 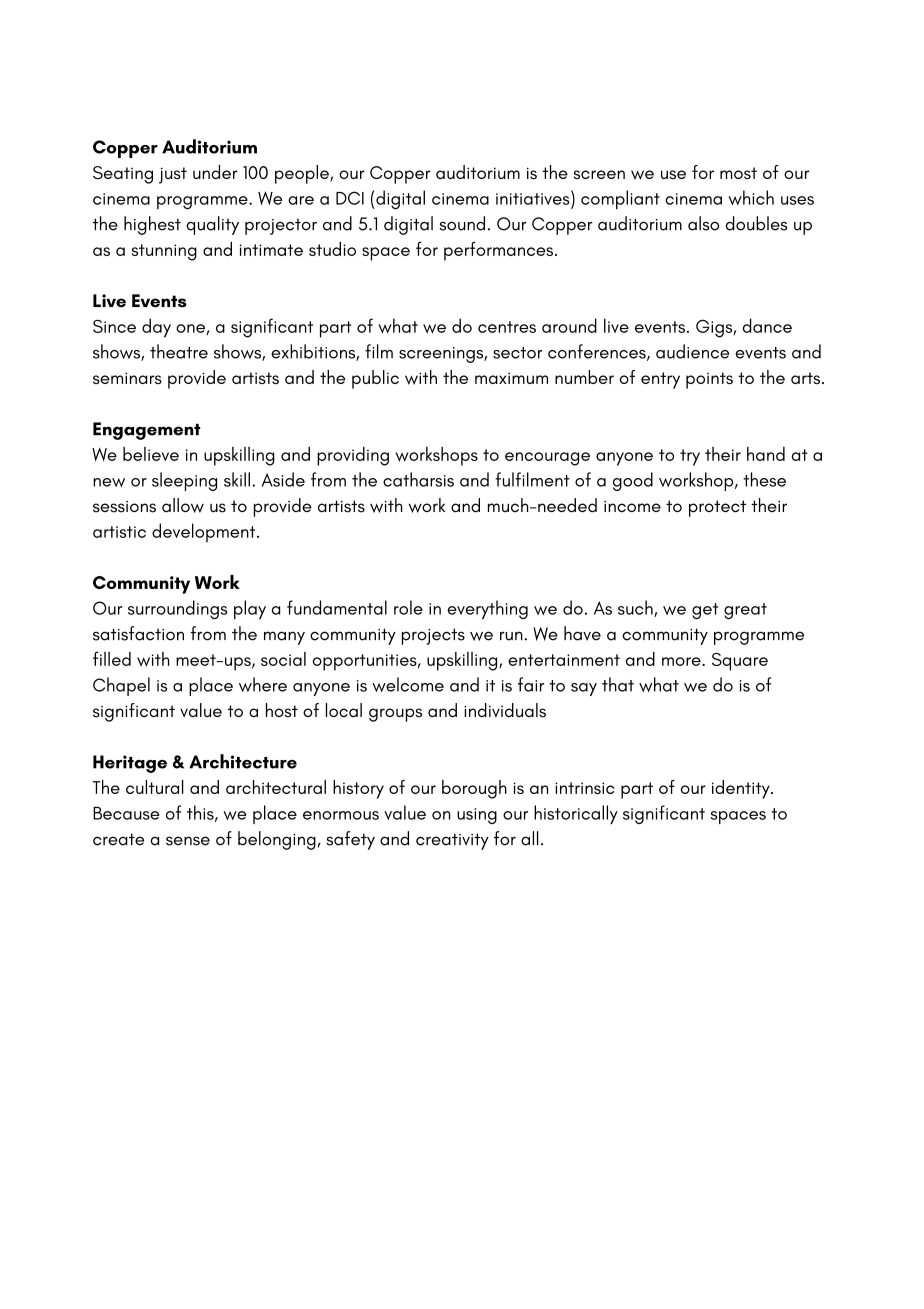 I want to click on sound, so click(x=462, y=223).
